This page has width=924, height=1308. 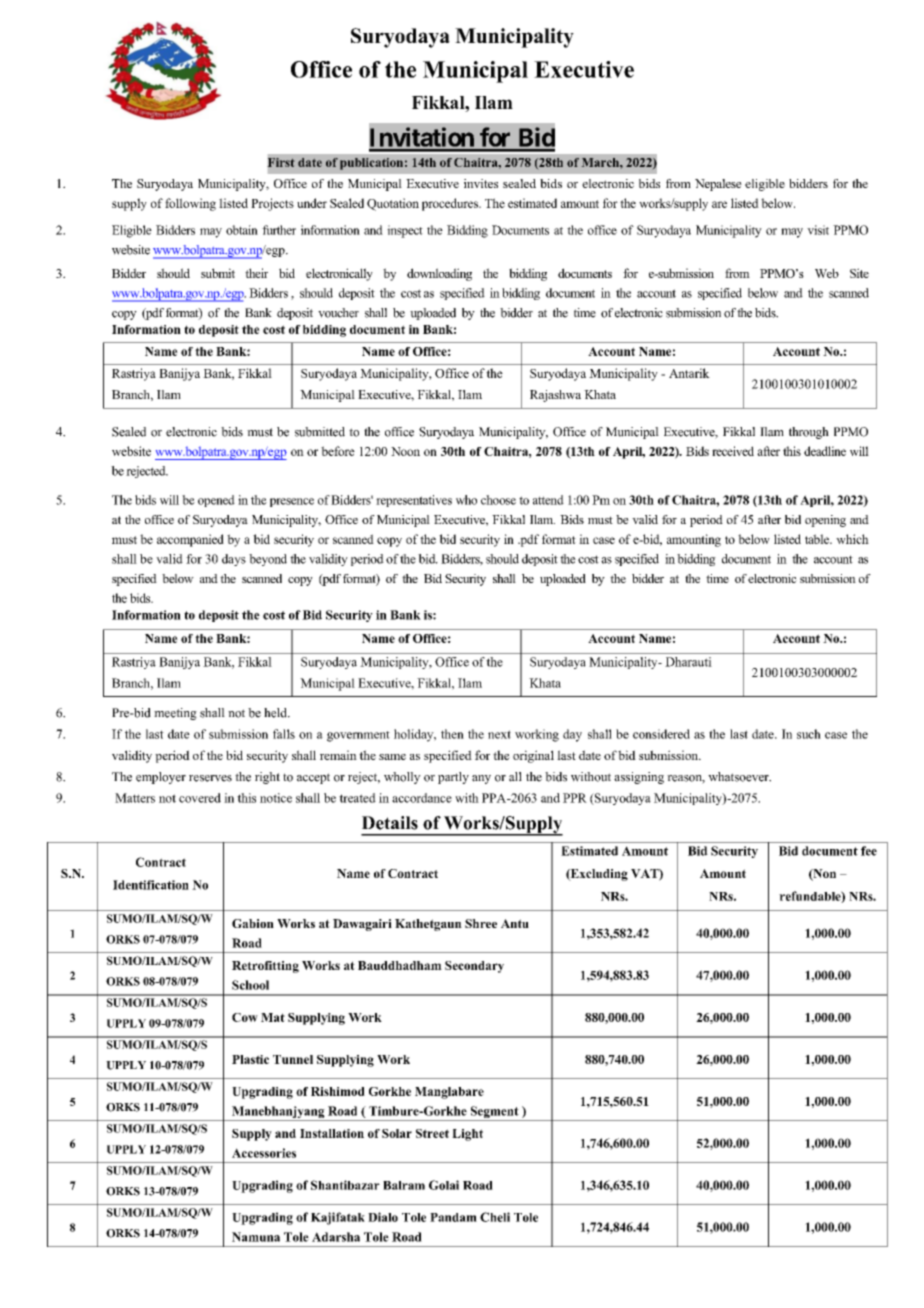 What do you see at coordinates (499, 734) in the page?
I see `next` at bounding box center [499, 734].
